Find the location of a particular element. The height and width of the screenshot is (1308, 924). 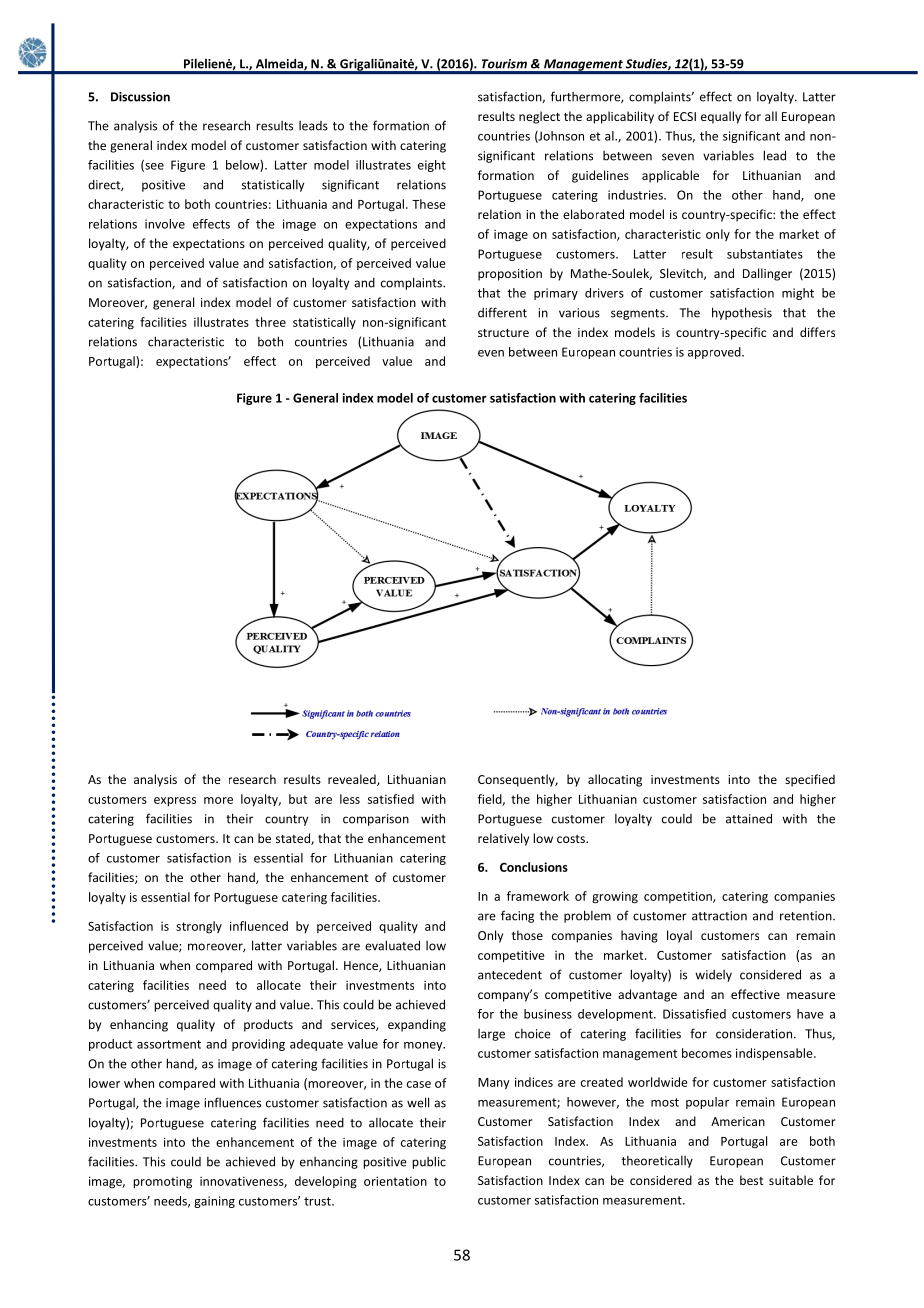

revealed is located at coordinates (353, 780).
